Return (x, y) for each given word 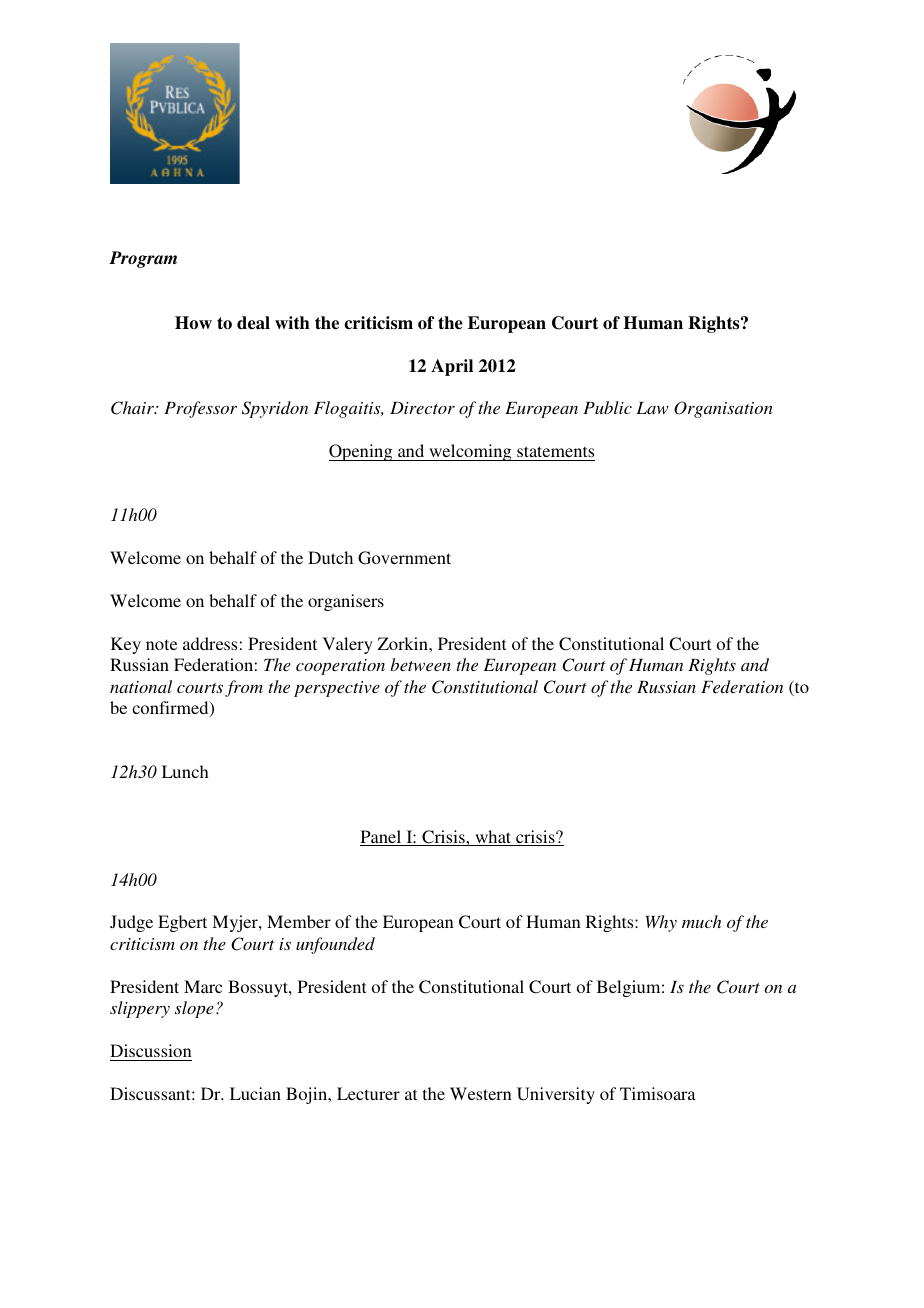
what (493, 838)
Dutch (330, 557)
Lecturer (368, 1093)
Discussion (151, 1050)
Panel (382, 838)
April (452, 367)
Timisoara (658, 1093)
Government (404, 558)
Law (652, 408)
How (193, 322)
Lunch (185, 771)
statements (555, 451)
